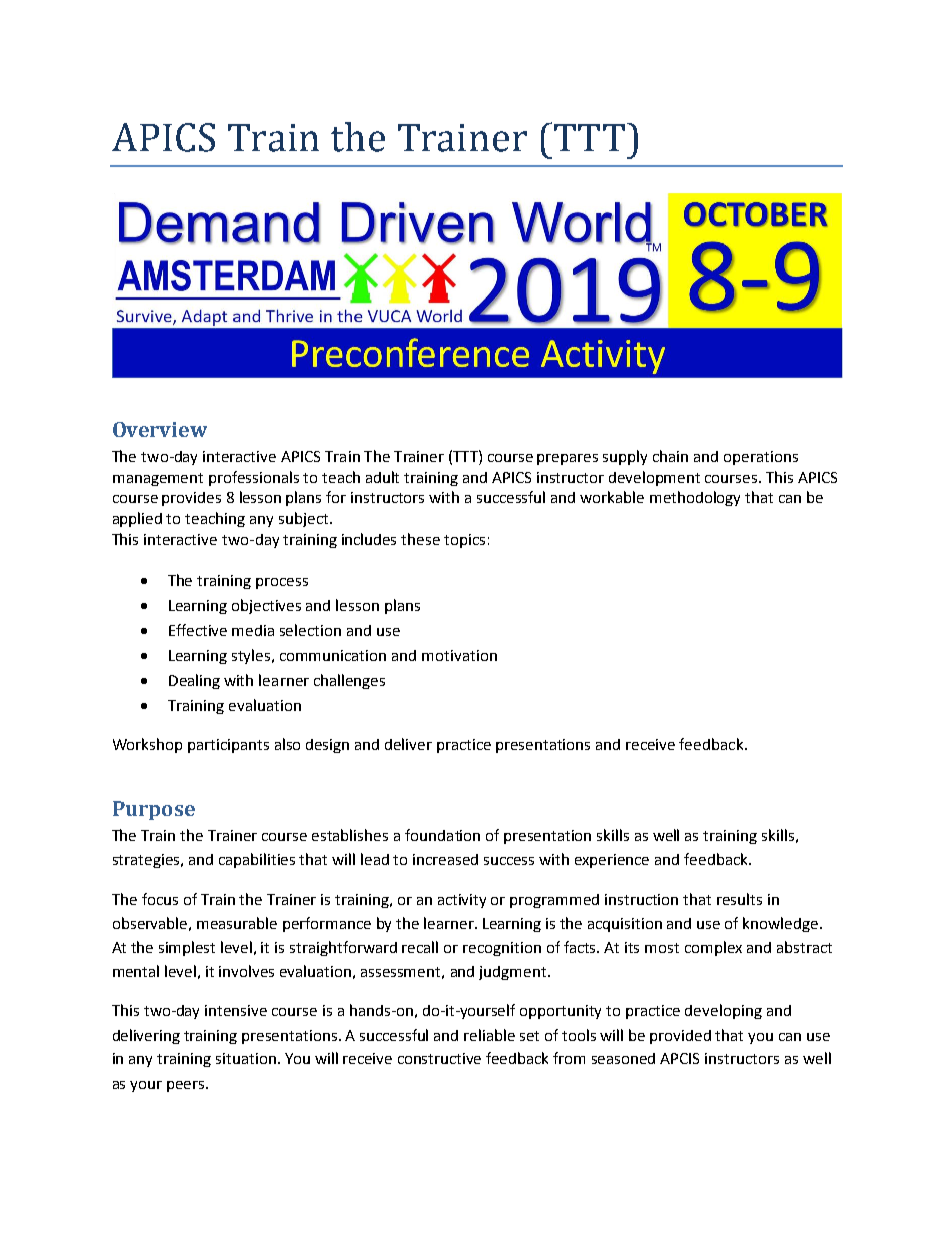  I want to click on situation, so click(246, 1058).
